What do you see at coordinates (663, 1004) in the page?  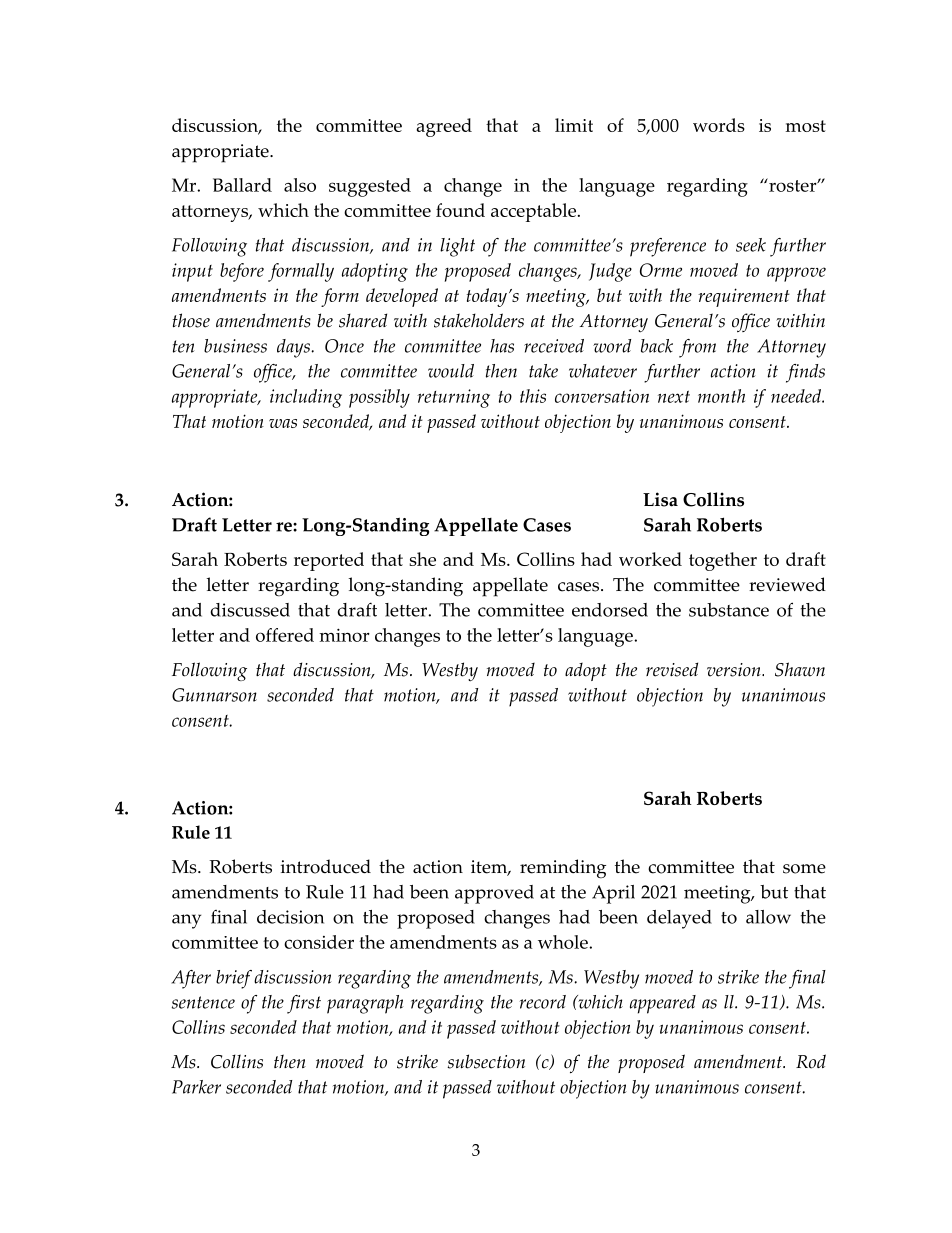 I see `appeared` at bounding box center [663, 1004].
